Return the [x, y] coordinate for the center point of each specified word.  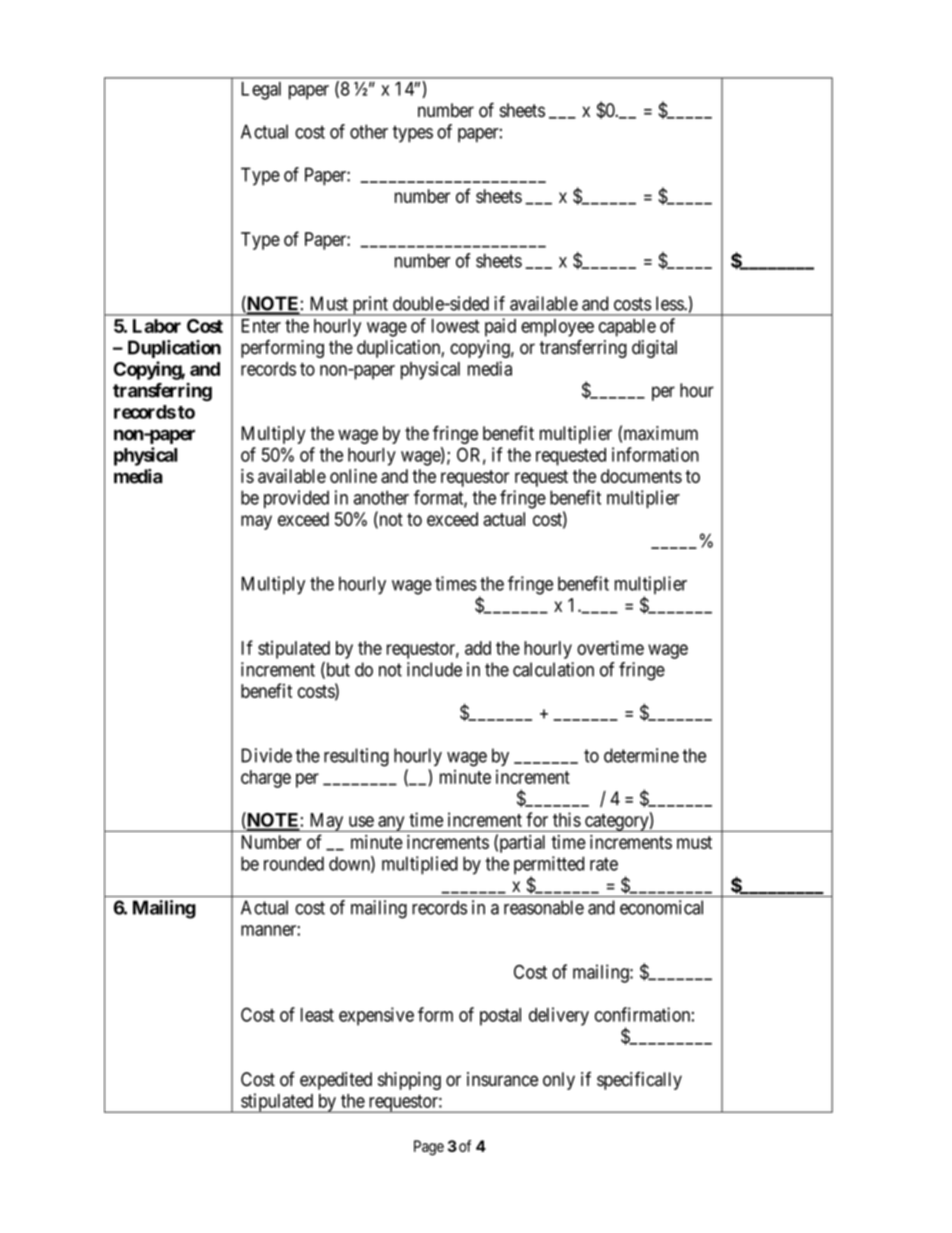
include [434, 669]
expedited [336, 1081]
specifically [639, 1080]
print [370, 306]
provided [296, 499]
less [670, 303]
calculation [553, 669]
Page [429, 1148]
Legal [261, 91]
